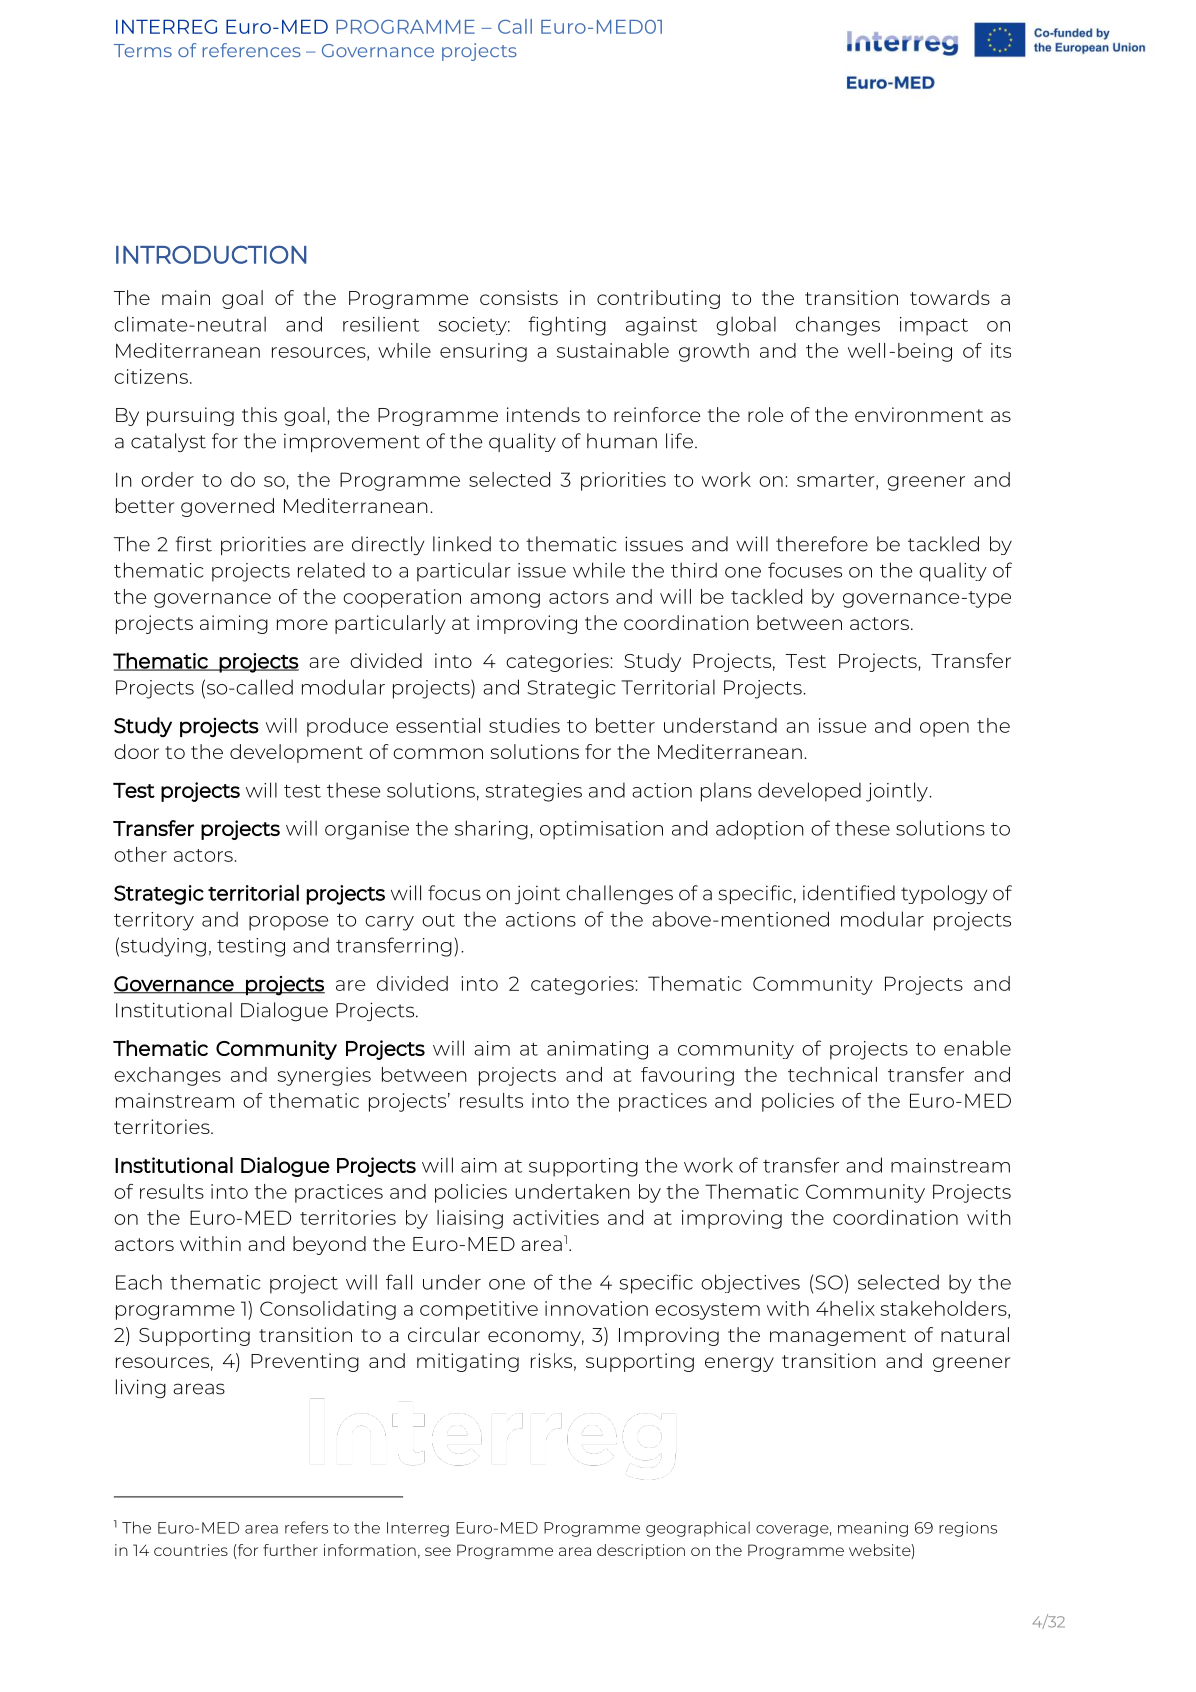 Image resolution: width=1196 pixels, height=1692 pixels. What do you see at coordinates (873, 1529) in the screenshot?
I see `meaning` at bounding box center [873, 1529].
